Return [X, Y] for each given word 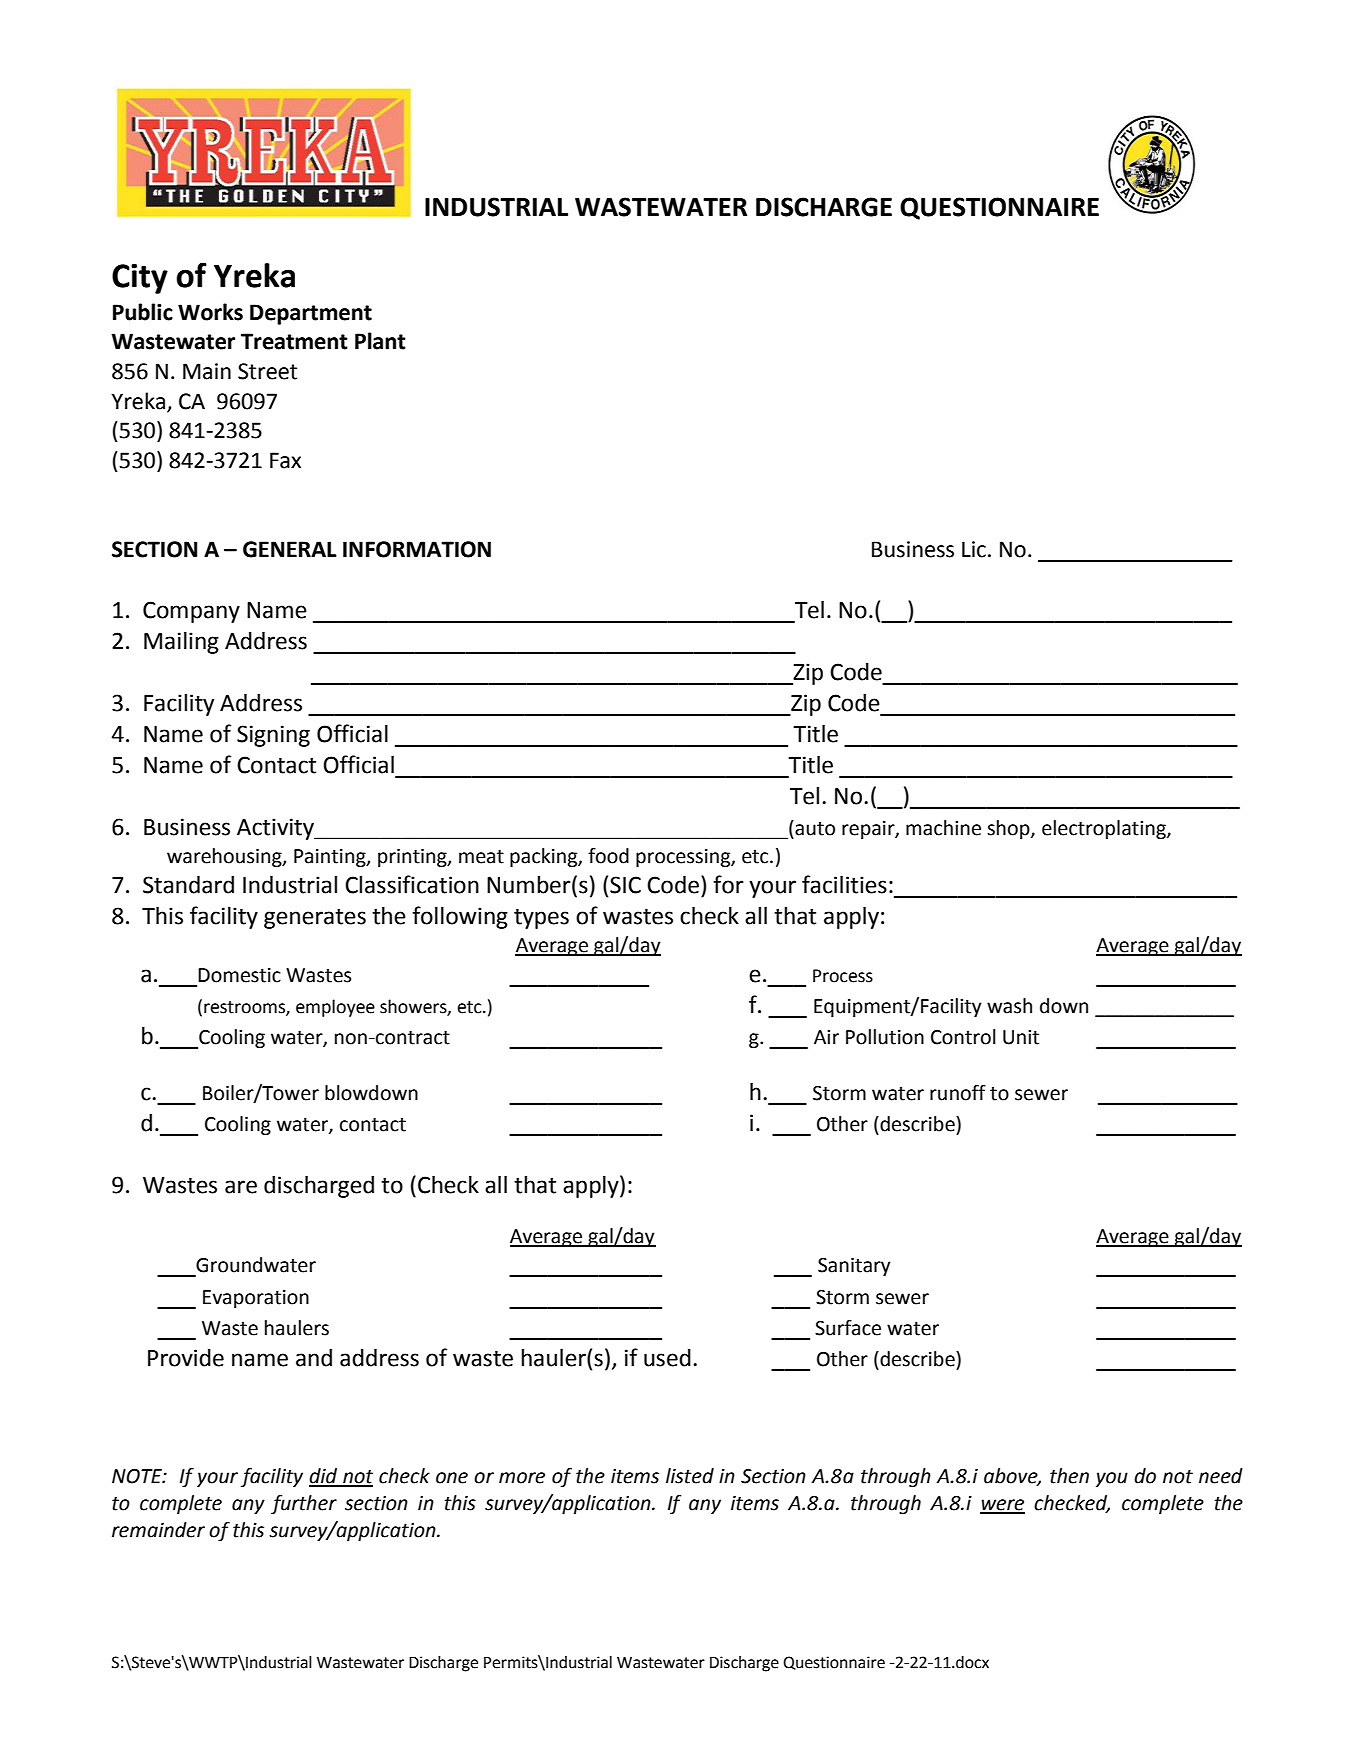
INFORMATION [417, 549]
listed [690, 1476]
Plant [380, 341]
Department [311, 314]
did [324, 1477]
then [1069, 1476]
